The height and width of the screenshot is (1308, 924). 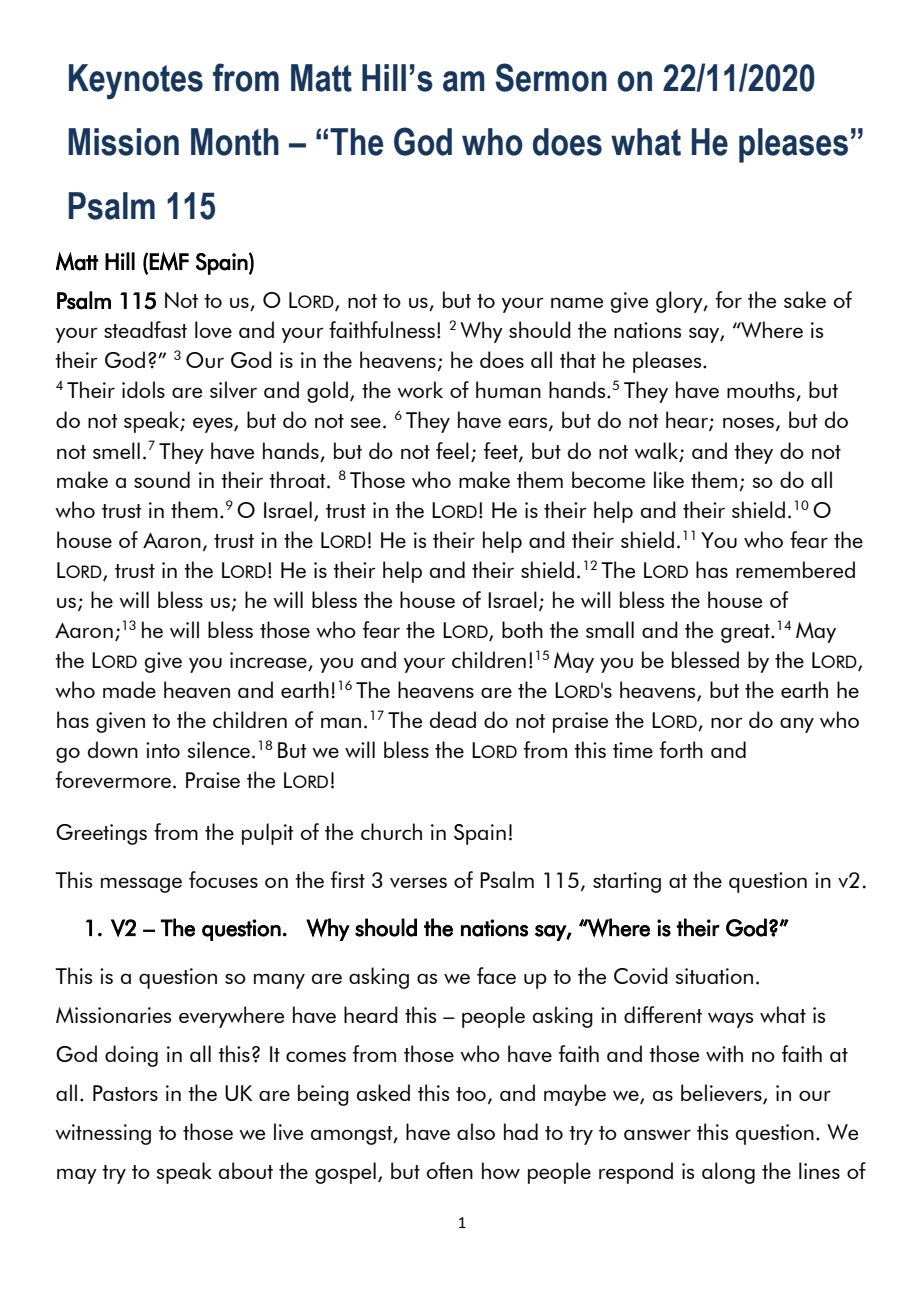 I want to click on feel, so click(x=452, y=450).
